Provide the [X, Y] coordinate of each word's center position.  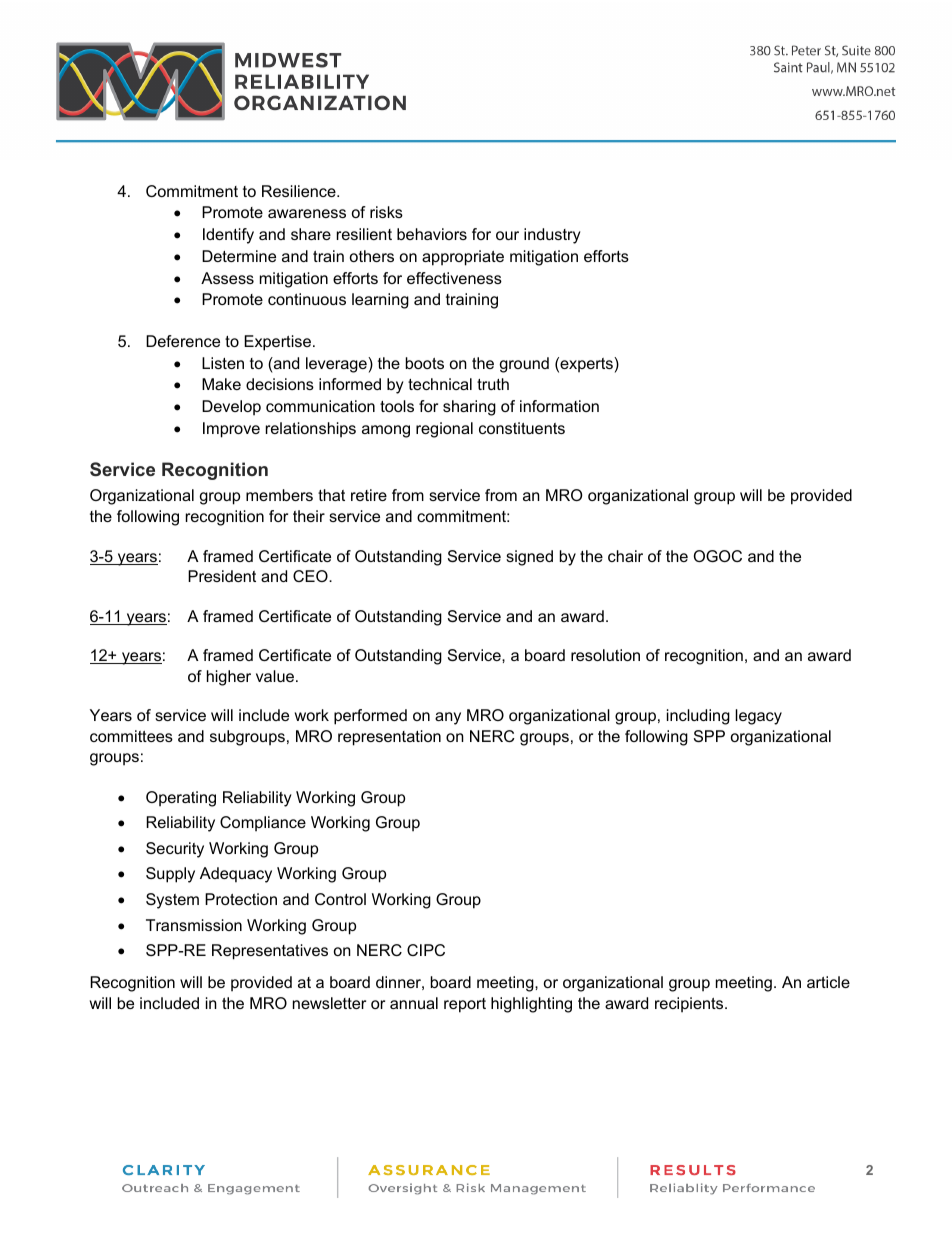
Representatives [270, 952]
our [507, 235]
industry [552, 236]
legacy [758, 717]
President [222, 576]
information [559, 406]
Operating [181, 799]
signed [529, 558]
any [448, 718]
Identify [228, 236]
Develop [231, 408]
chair [625, 556]
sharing [469, 408]
